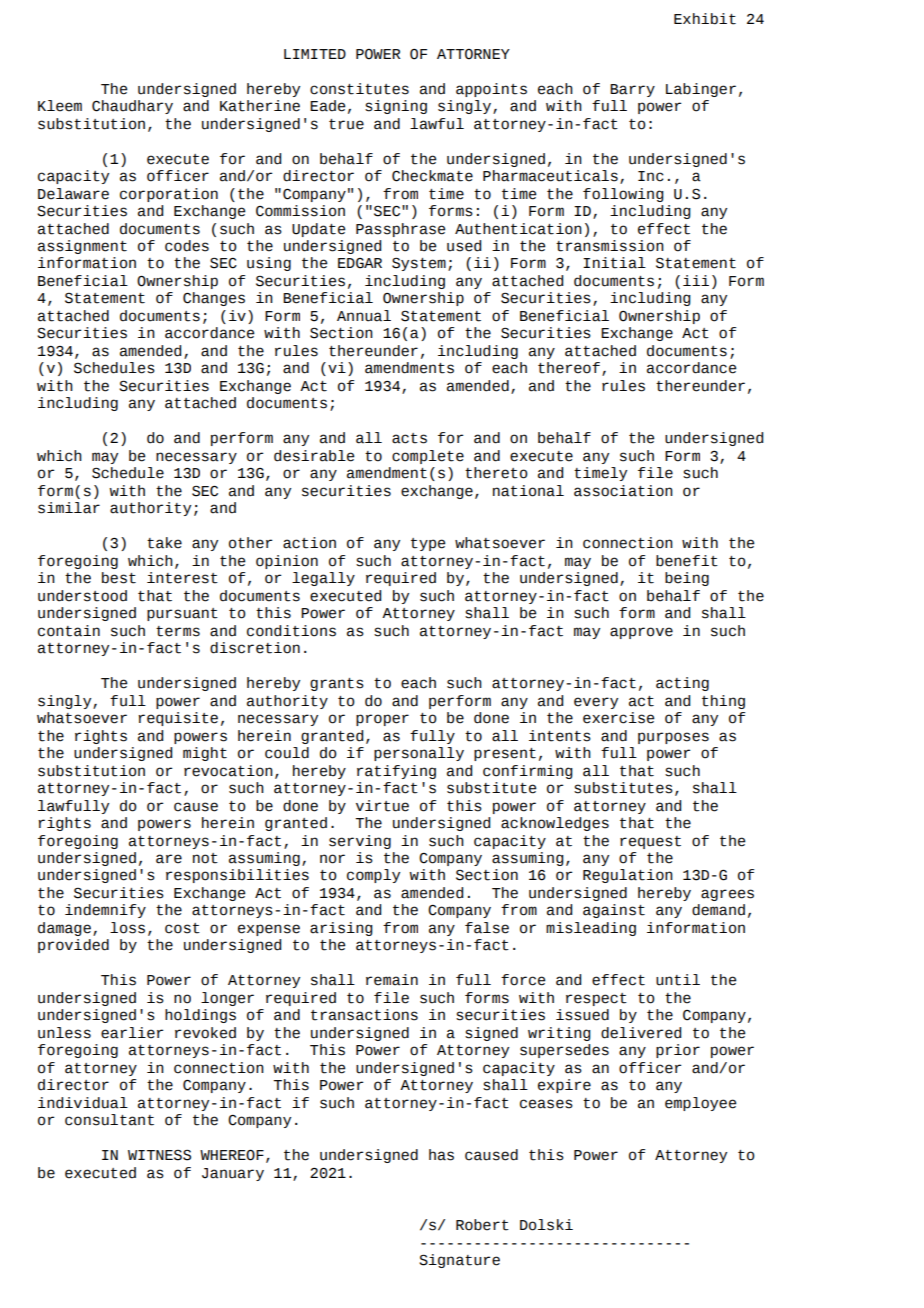  Describe the element at coordinates (260, 106) in the screenshot. I see `Katherine` at that location.
